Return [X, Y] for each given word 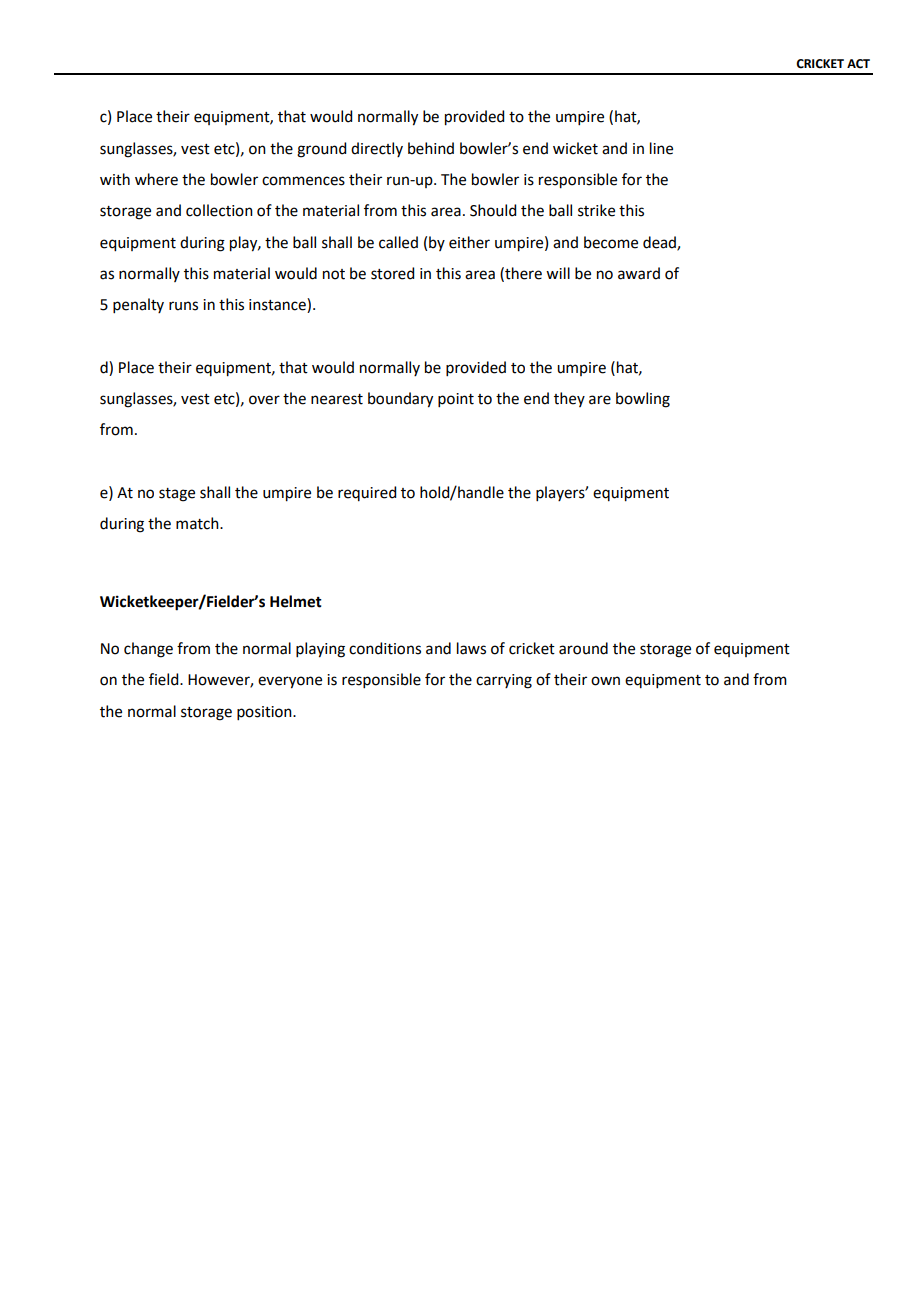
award [639, 273]
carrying [504, 681]
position [265, 713]
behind [431, 148]
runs [183, 306]
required [367, 493]
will [558, 273]
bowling [643, 400]
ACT [858, 64]
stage [177, 495]
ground [321, 150]
